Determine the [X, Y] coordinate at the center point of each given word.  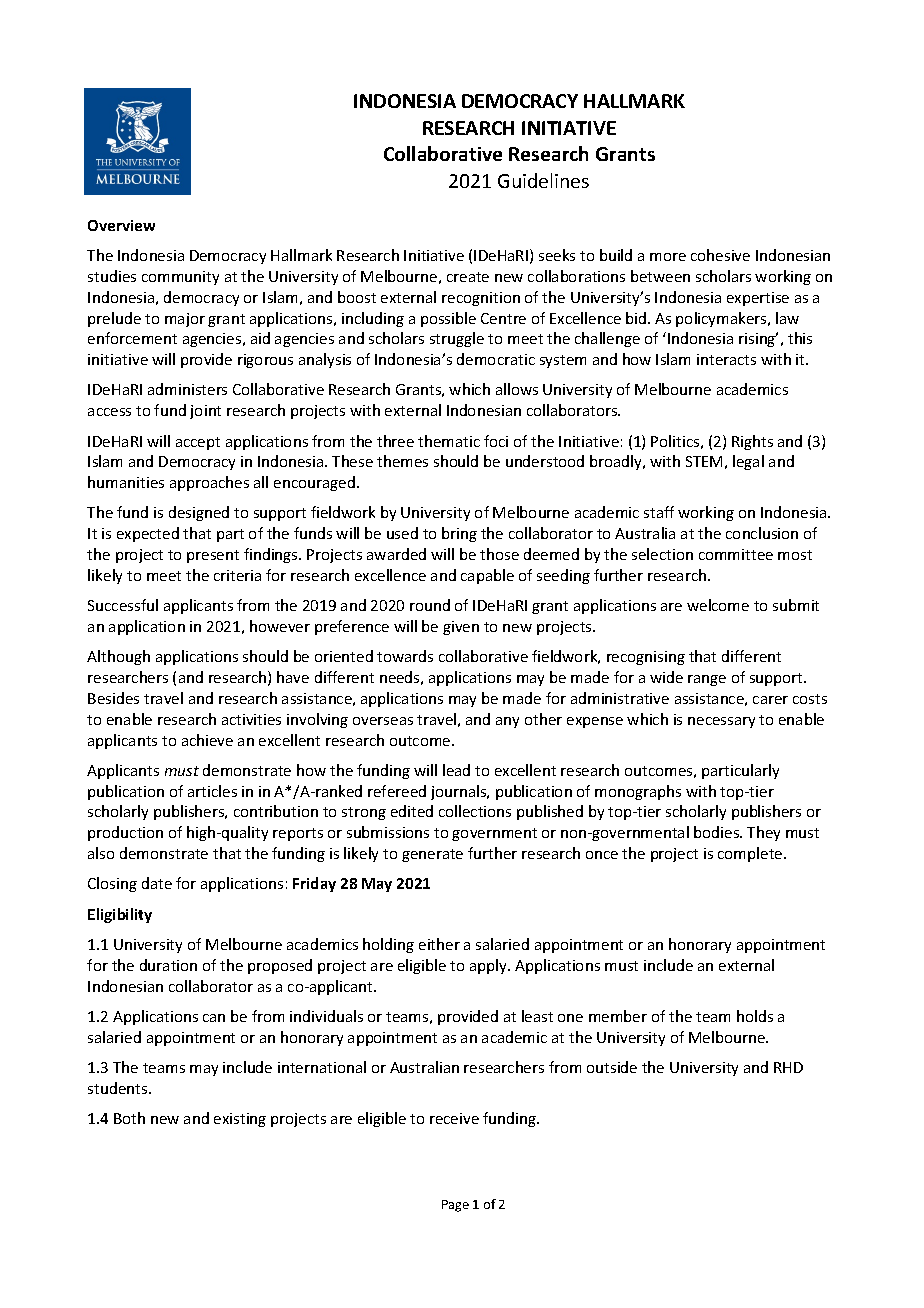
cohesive [720, 255]
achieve [207, 740]
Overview [121, 225]
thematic [449, 441]
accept [198, 443]
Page [455, 1206]
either [439, 944]
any [507, 722]
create [468, 277]
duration [168, 965]
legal [748, 462]
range [707, 680]
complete [751, 854]
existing [240, 1120]
